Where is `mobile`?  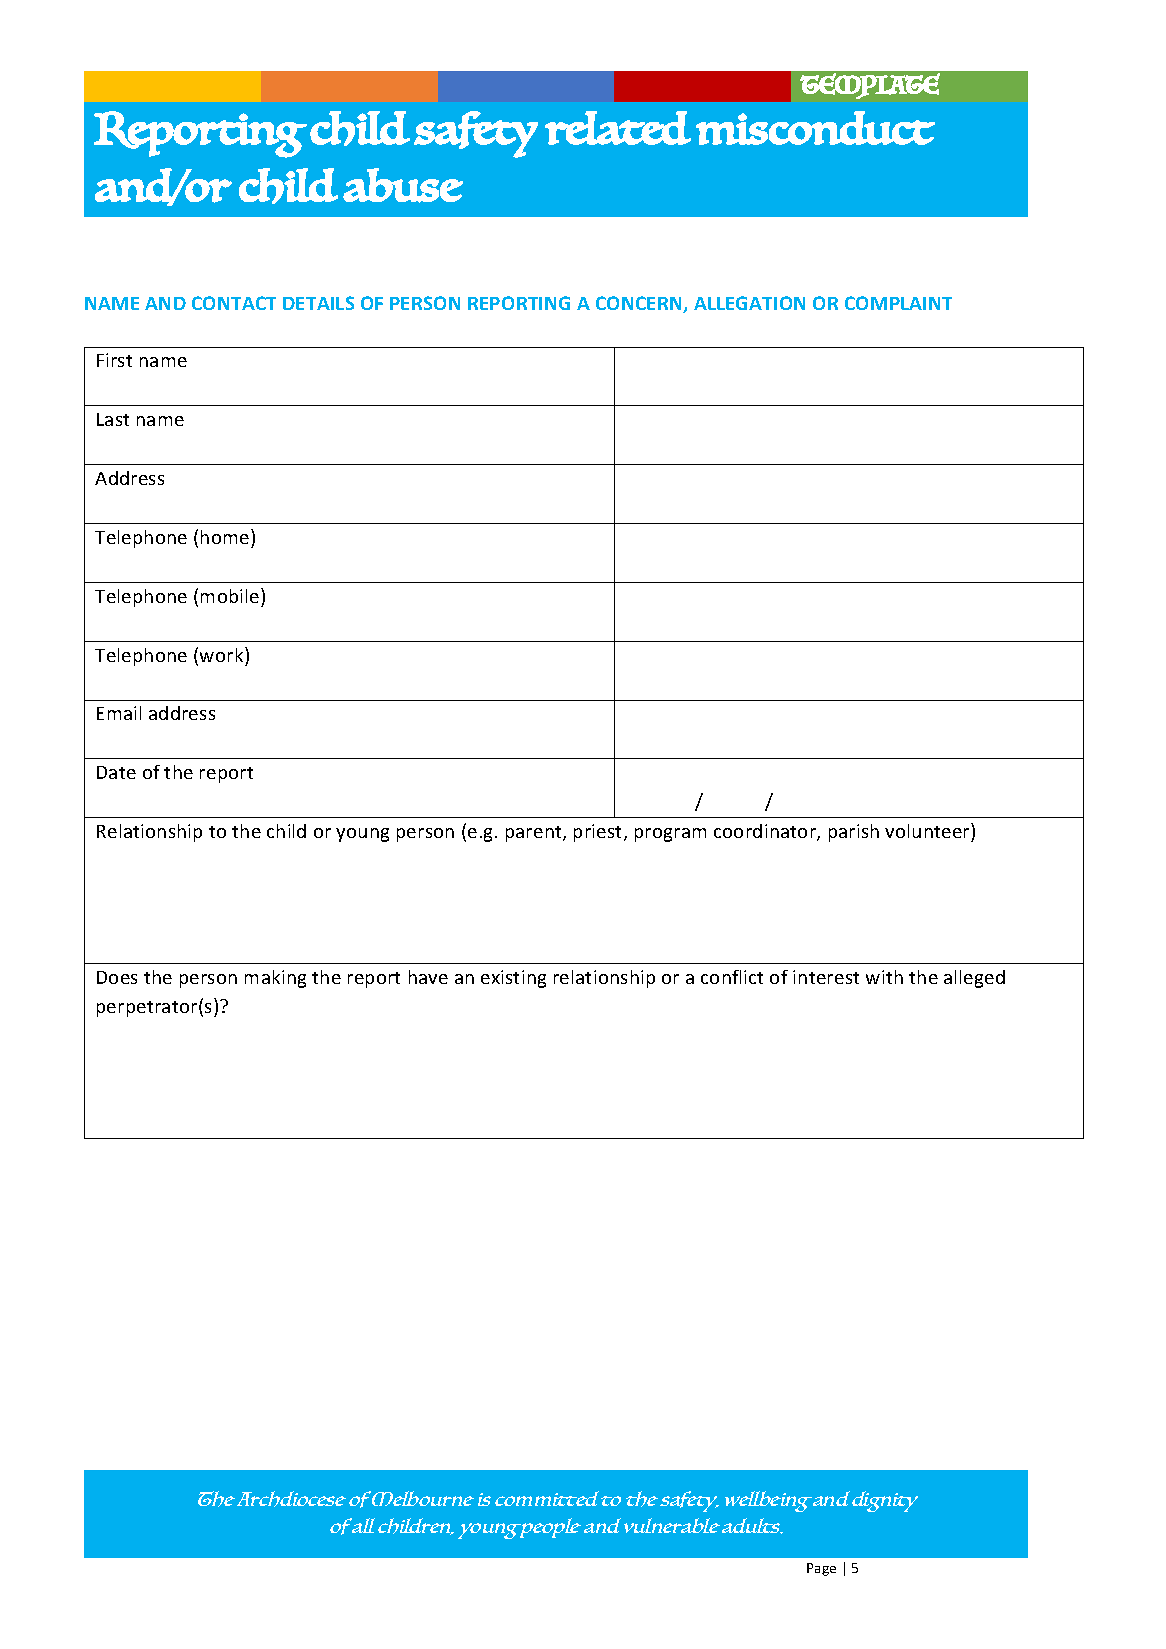
mobile is located at coordinates (231, 595).
